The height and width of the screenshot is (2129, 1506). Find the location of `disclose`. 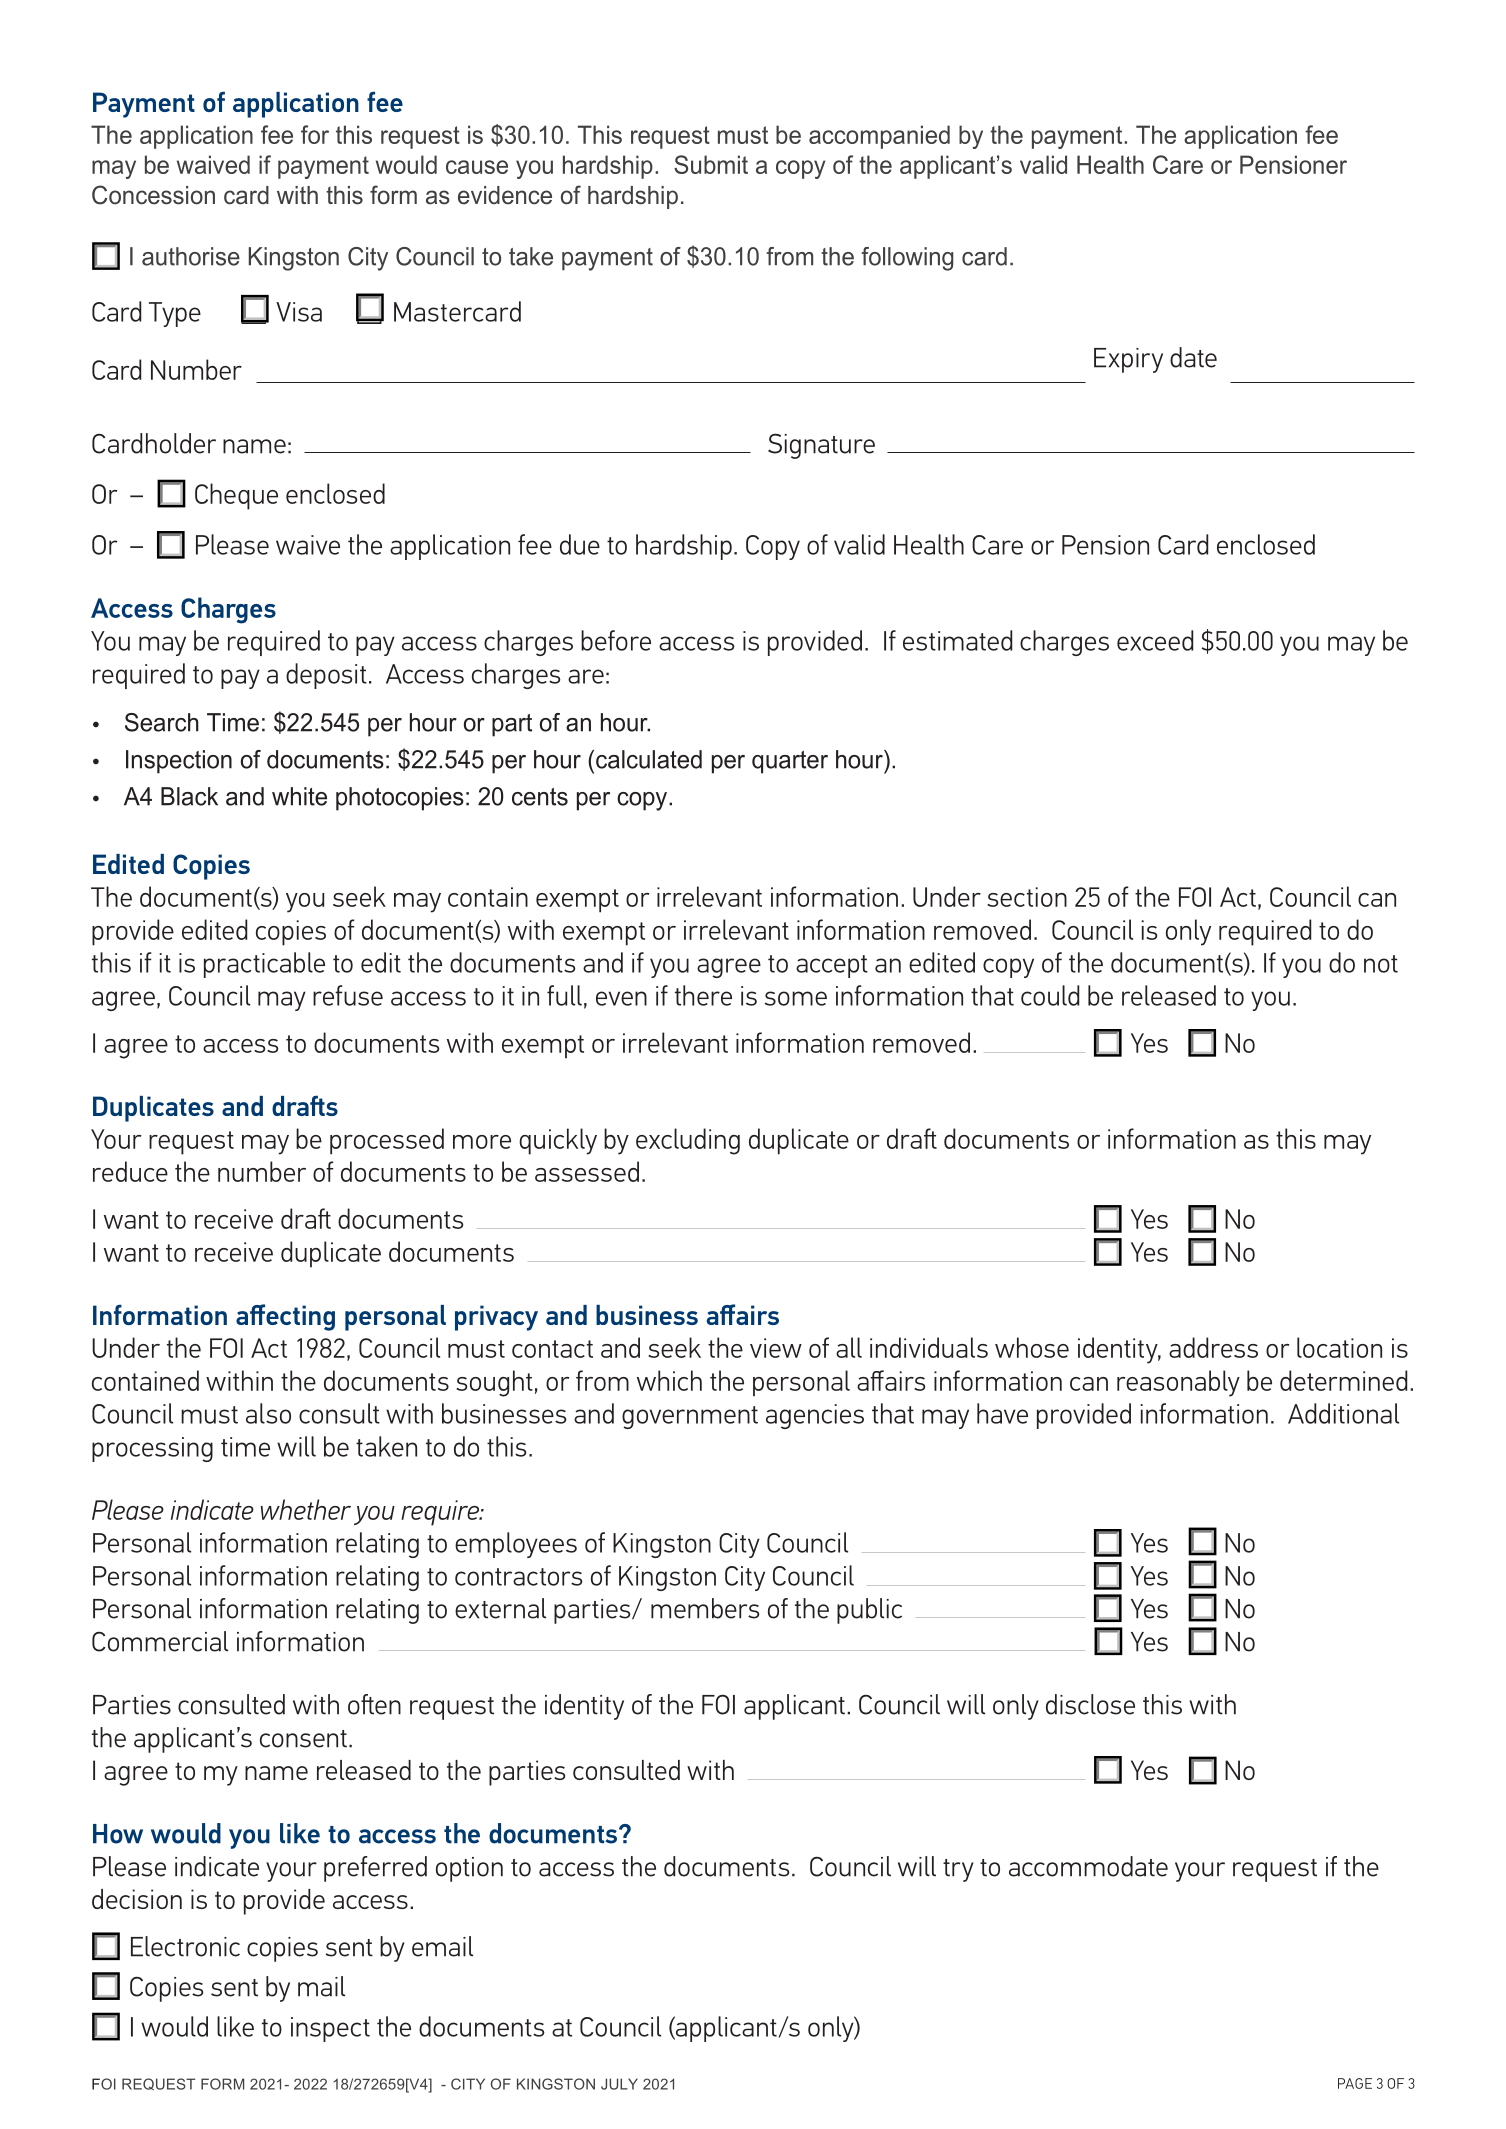

disclose is located at coordinates (1090, 1704).
